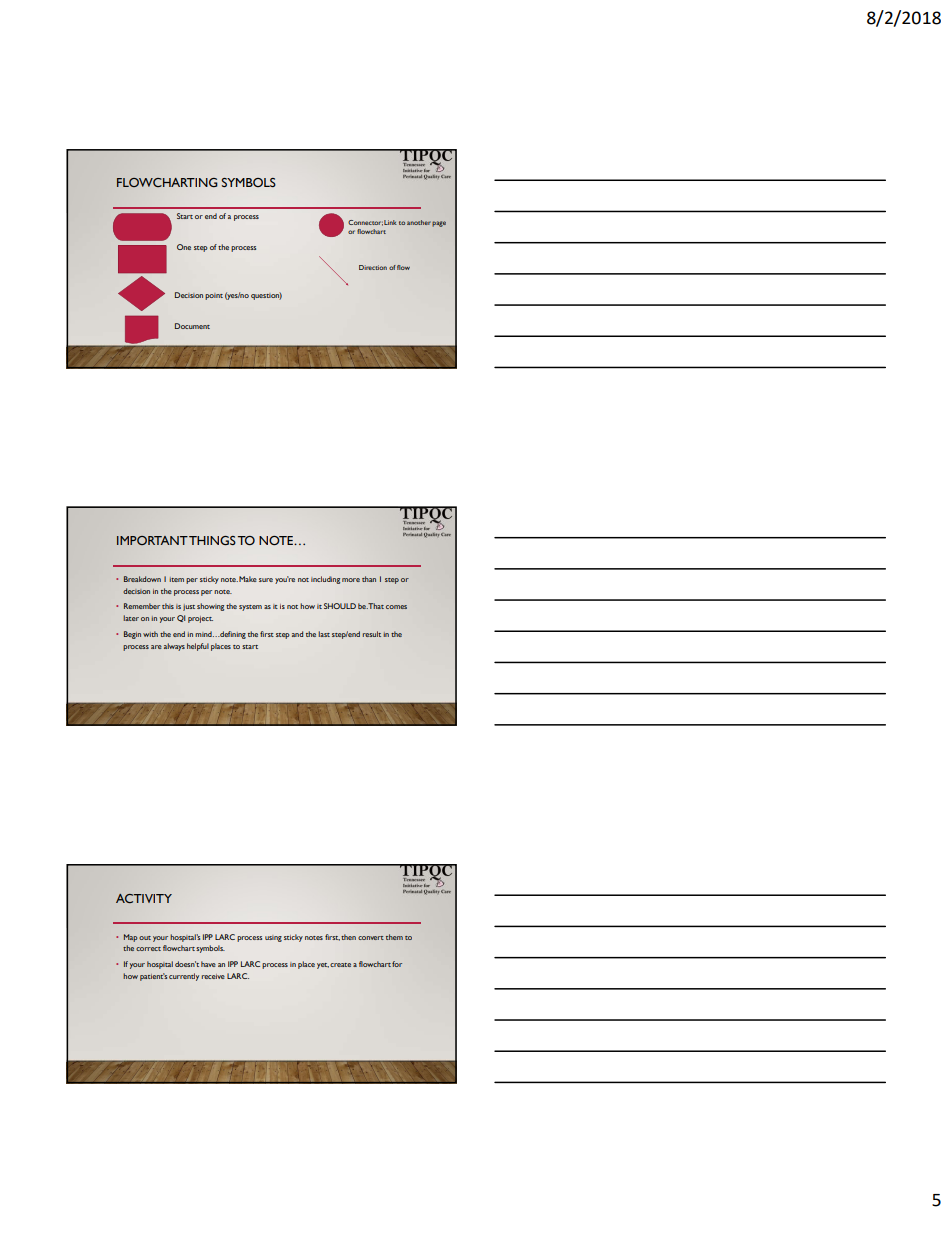 Image resolution: width=952 pixels, height=1233 pixels. Describe the element at coordinates (214, 296) in the page. I see `point` at that location.
